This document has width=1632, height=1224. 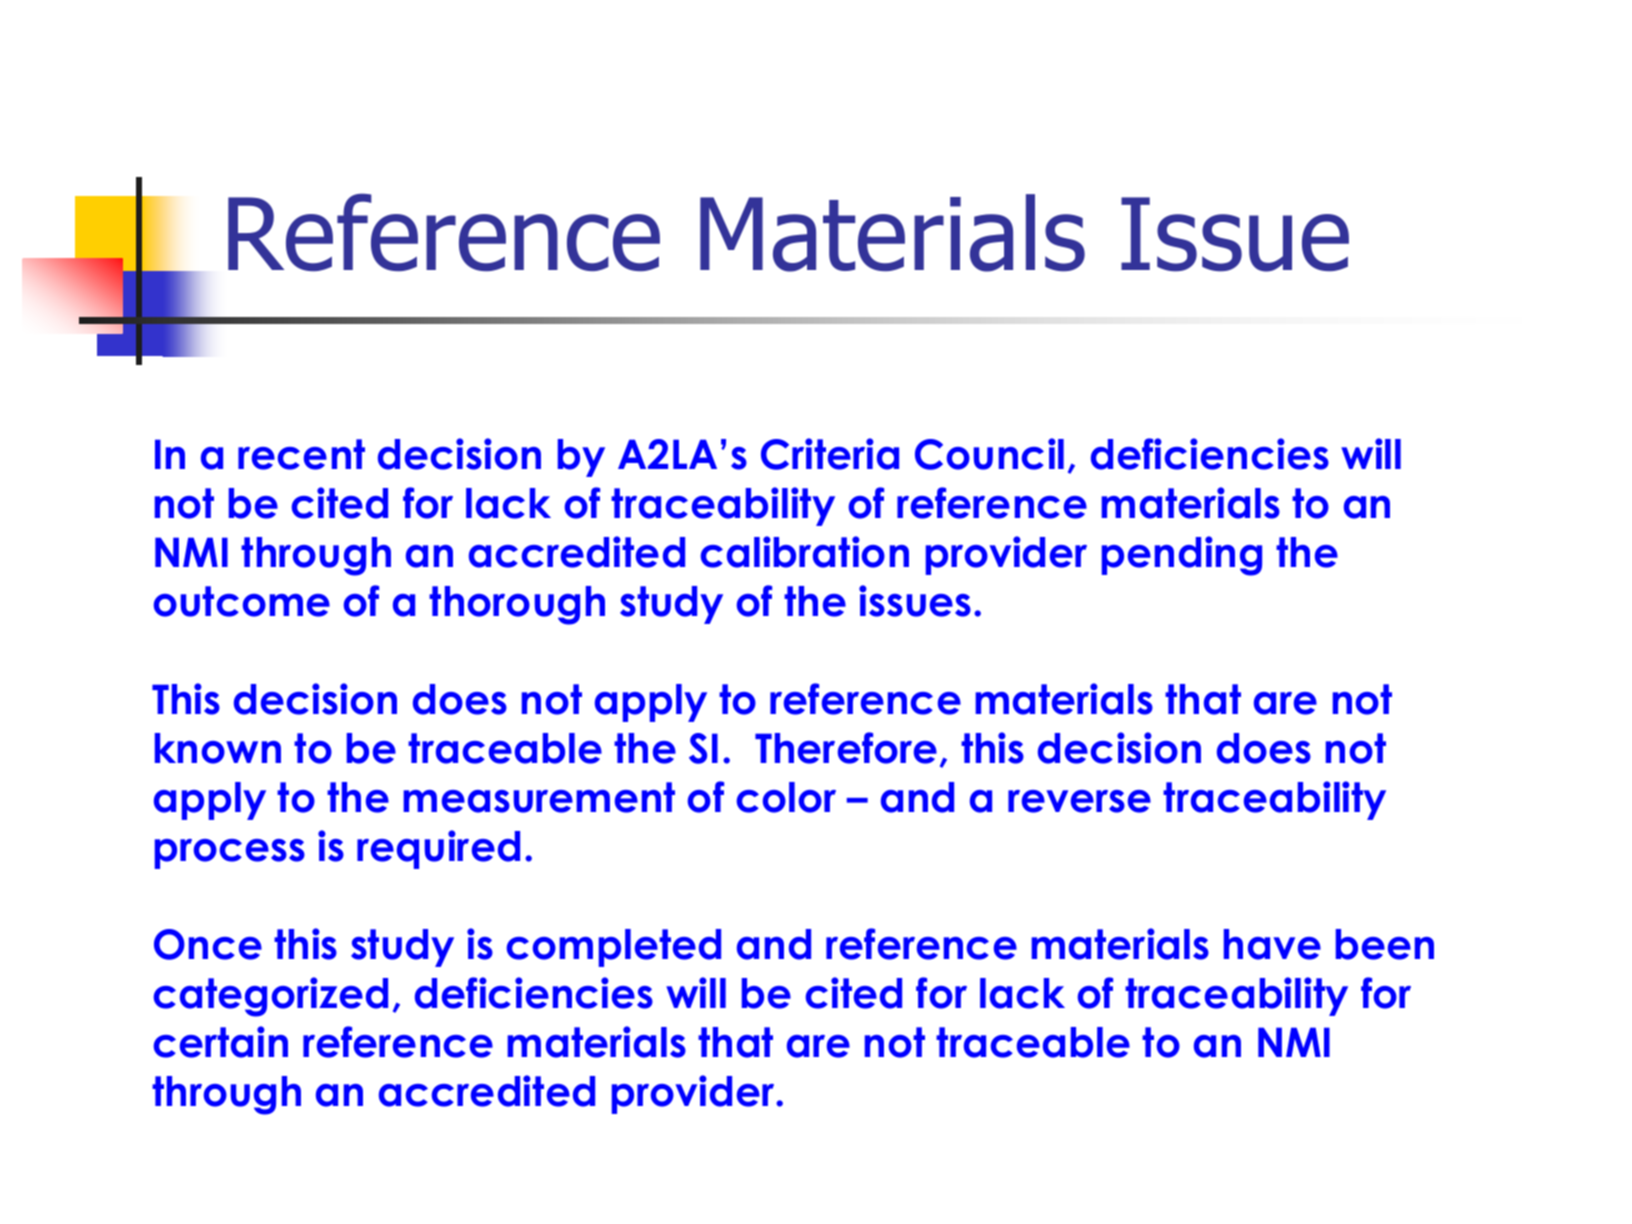 I want to click on calibration, so click(x=804, y=552).
